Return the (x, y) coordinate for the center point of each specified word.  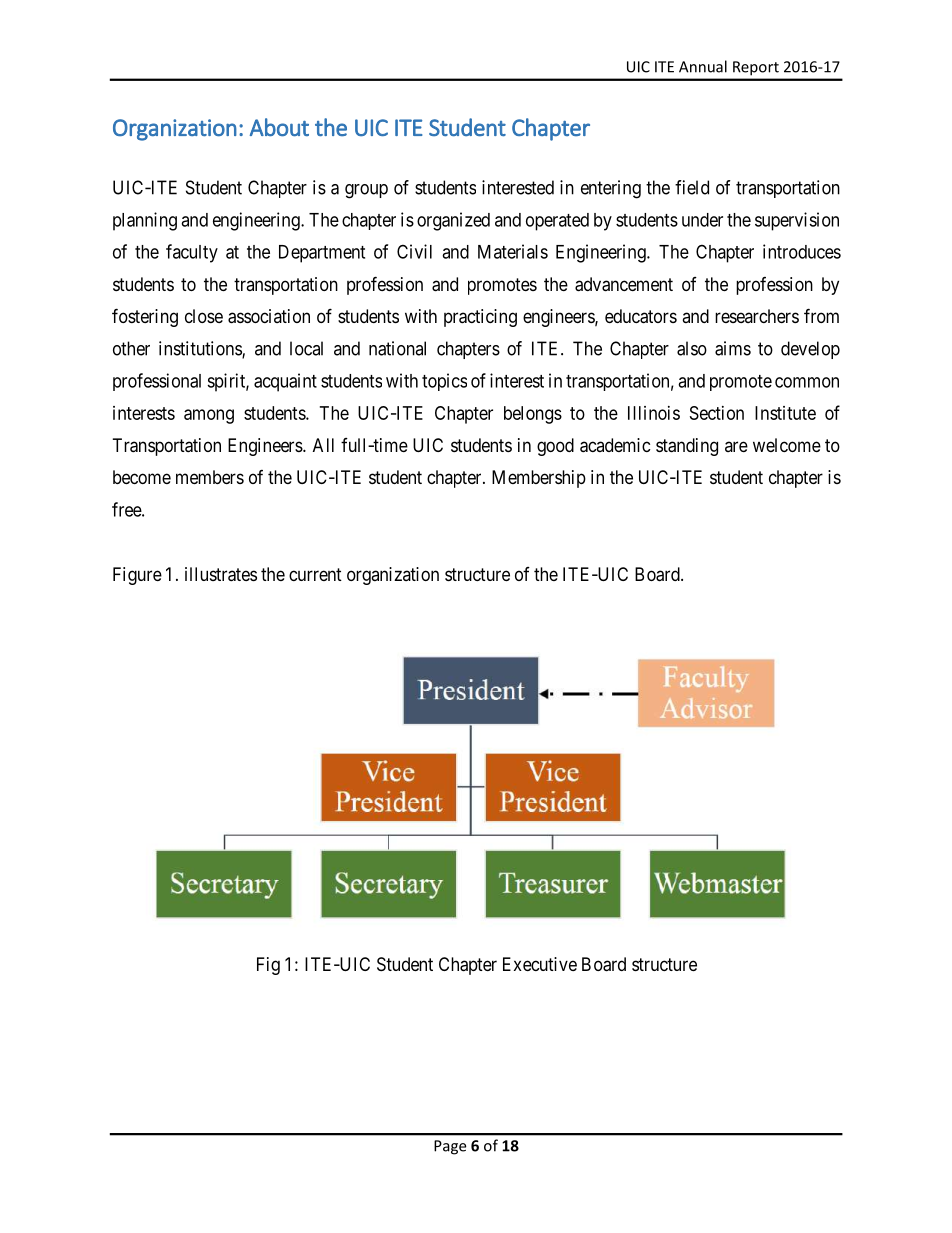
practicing (480, 318)
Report (756, 68)
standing (687, 447)
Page (450, 1147)
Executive (540, 964)
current (315, 574)
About (279, 127)
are (736, 446)
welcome (787, 445)
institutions (201, 349)
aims (733, 348)
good (555, 447)
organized (453, 221)
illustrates (221, 574)
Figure (137, 576)
